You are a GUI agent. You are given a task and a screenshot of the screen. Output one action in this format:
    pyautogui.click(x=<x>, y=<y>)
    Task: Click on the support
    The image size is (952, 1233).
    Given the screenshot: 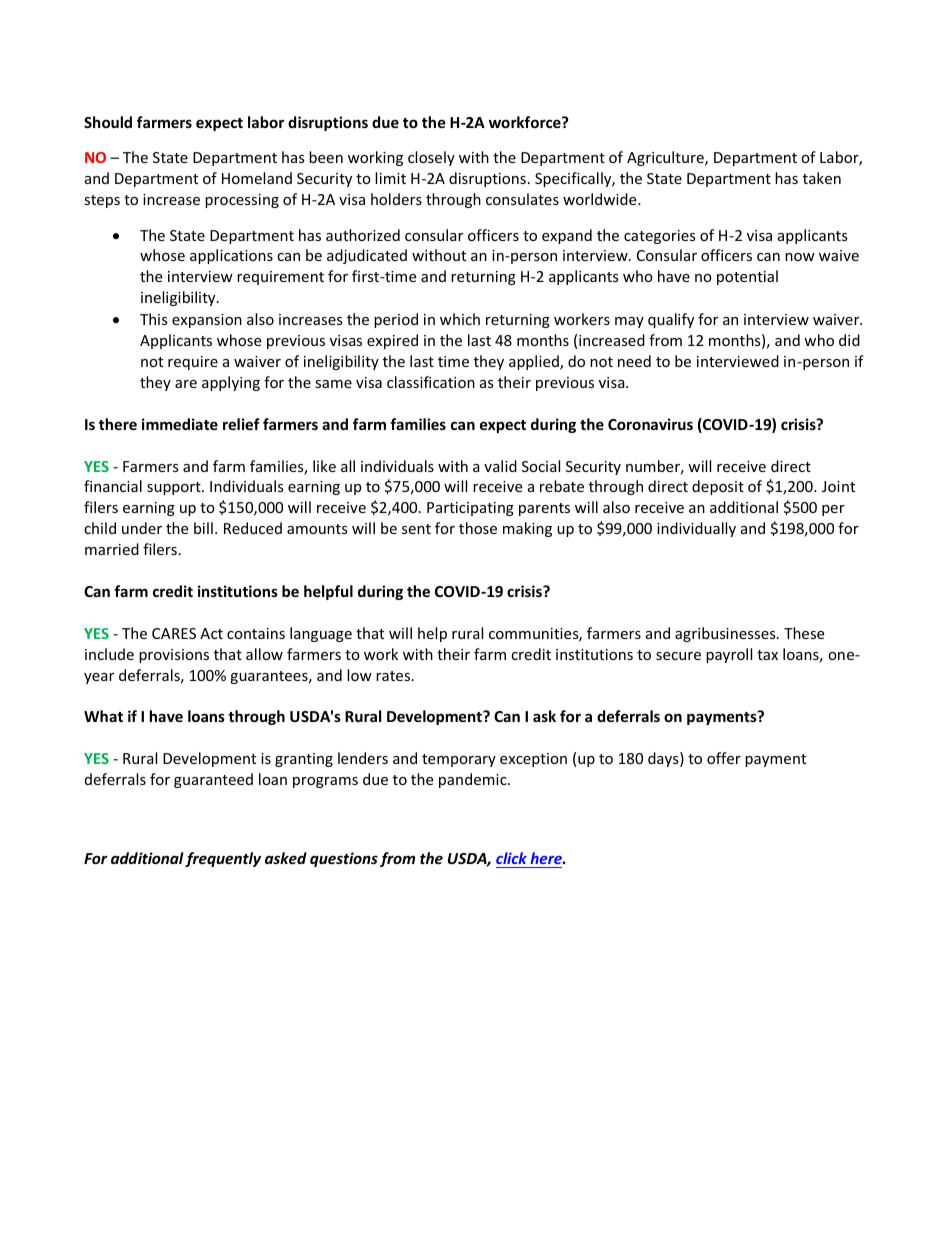 What is the action you would take?
    pyautogui.click(x=175, y=488)
